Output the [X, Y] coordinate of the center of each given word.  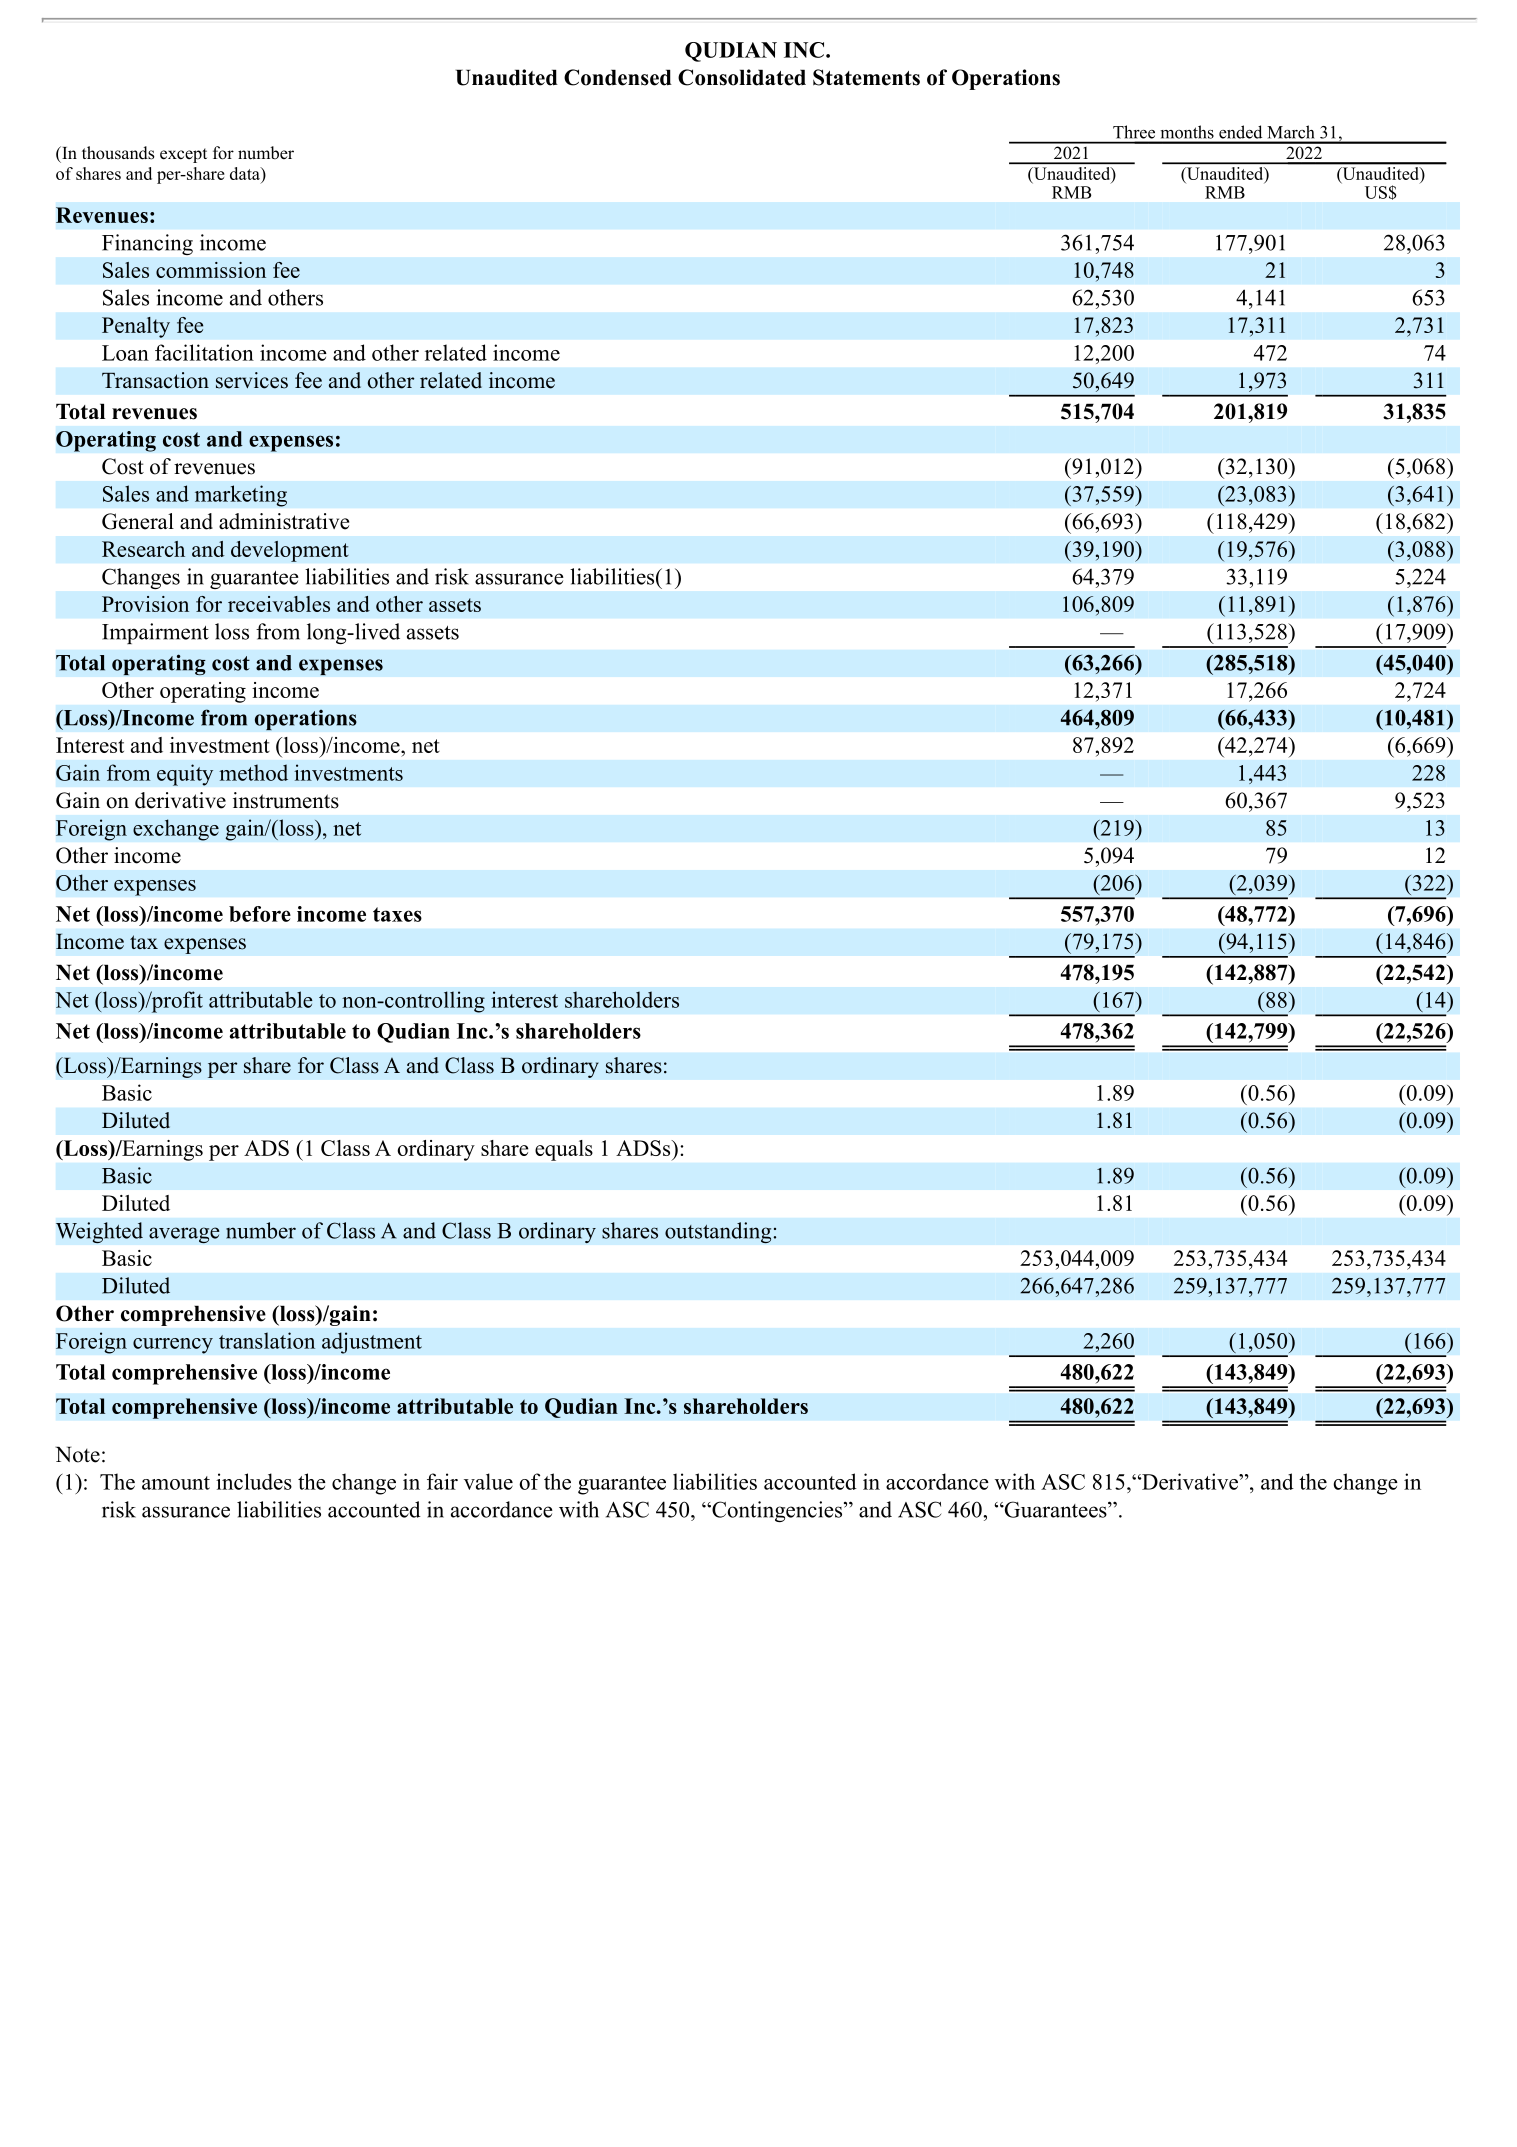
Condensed [618, 77]
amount [176, 1483]
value [488, 1481]
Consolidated [742, 77]
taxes [397, 914]
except [183, 155]
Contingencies [777, 1511]
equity [185, 775]
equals [564, 1150]
